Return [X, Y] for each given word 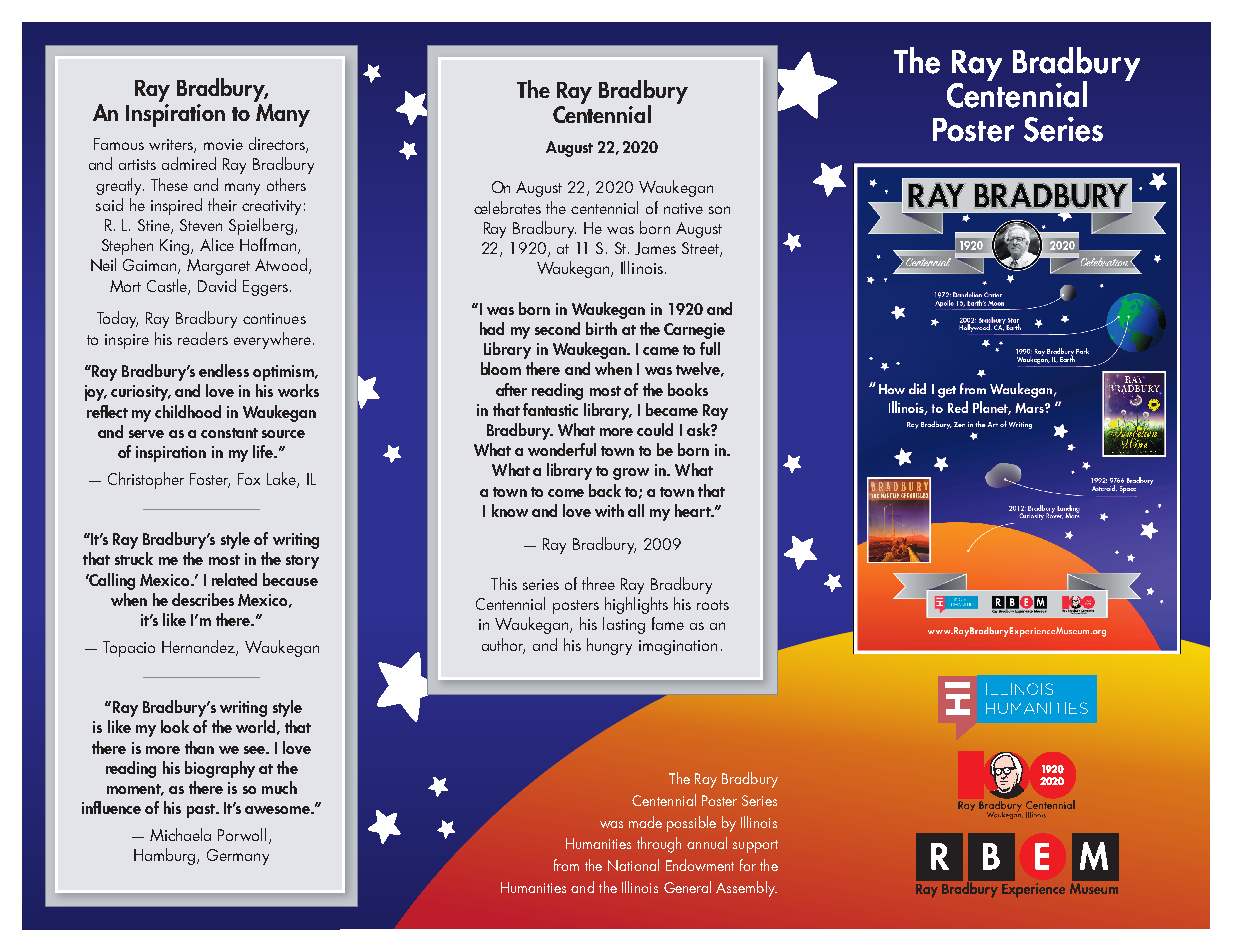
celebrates [507, 207]
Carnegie [694, 331]
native [683, 208]
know [510, 510]
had [492, 328]
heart [694, 510]
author [503, 645]
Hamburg [166, 856]
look [175, 726]
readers [203, 338]
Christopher [146, 480]
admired [189, 163]
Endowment [700, 865]
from [566, 865]
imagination [678, 647]
